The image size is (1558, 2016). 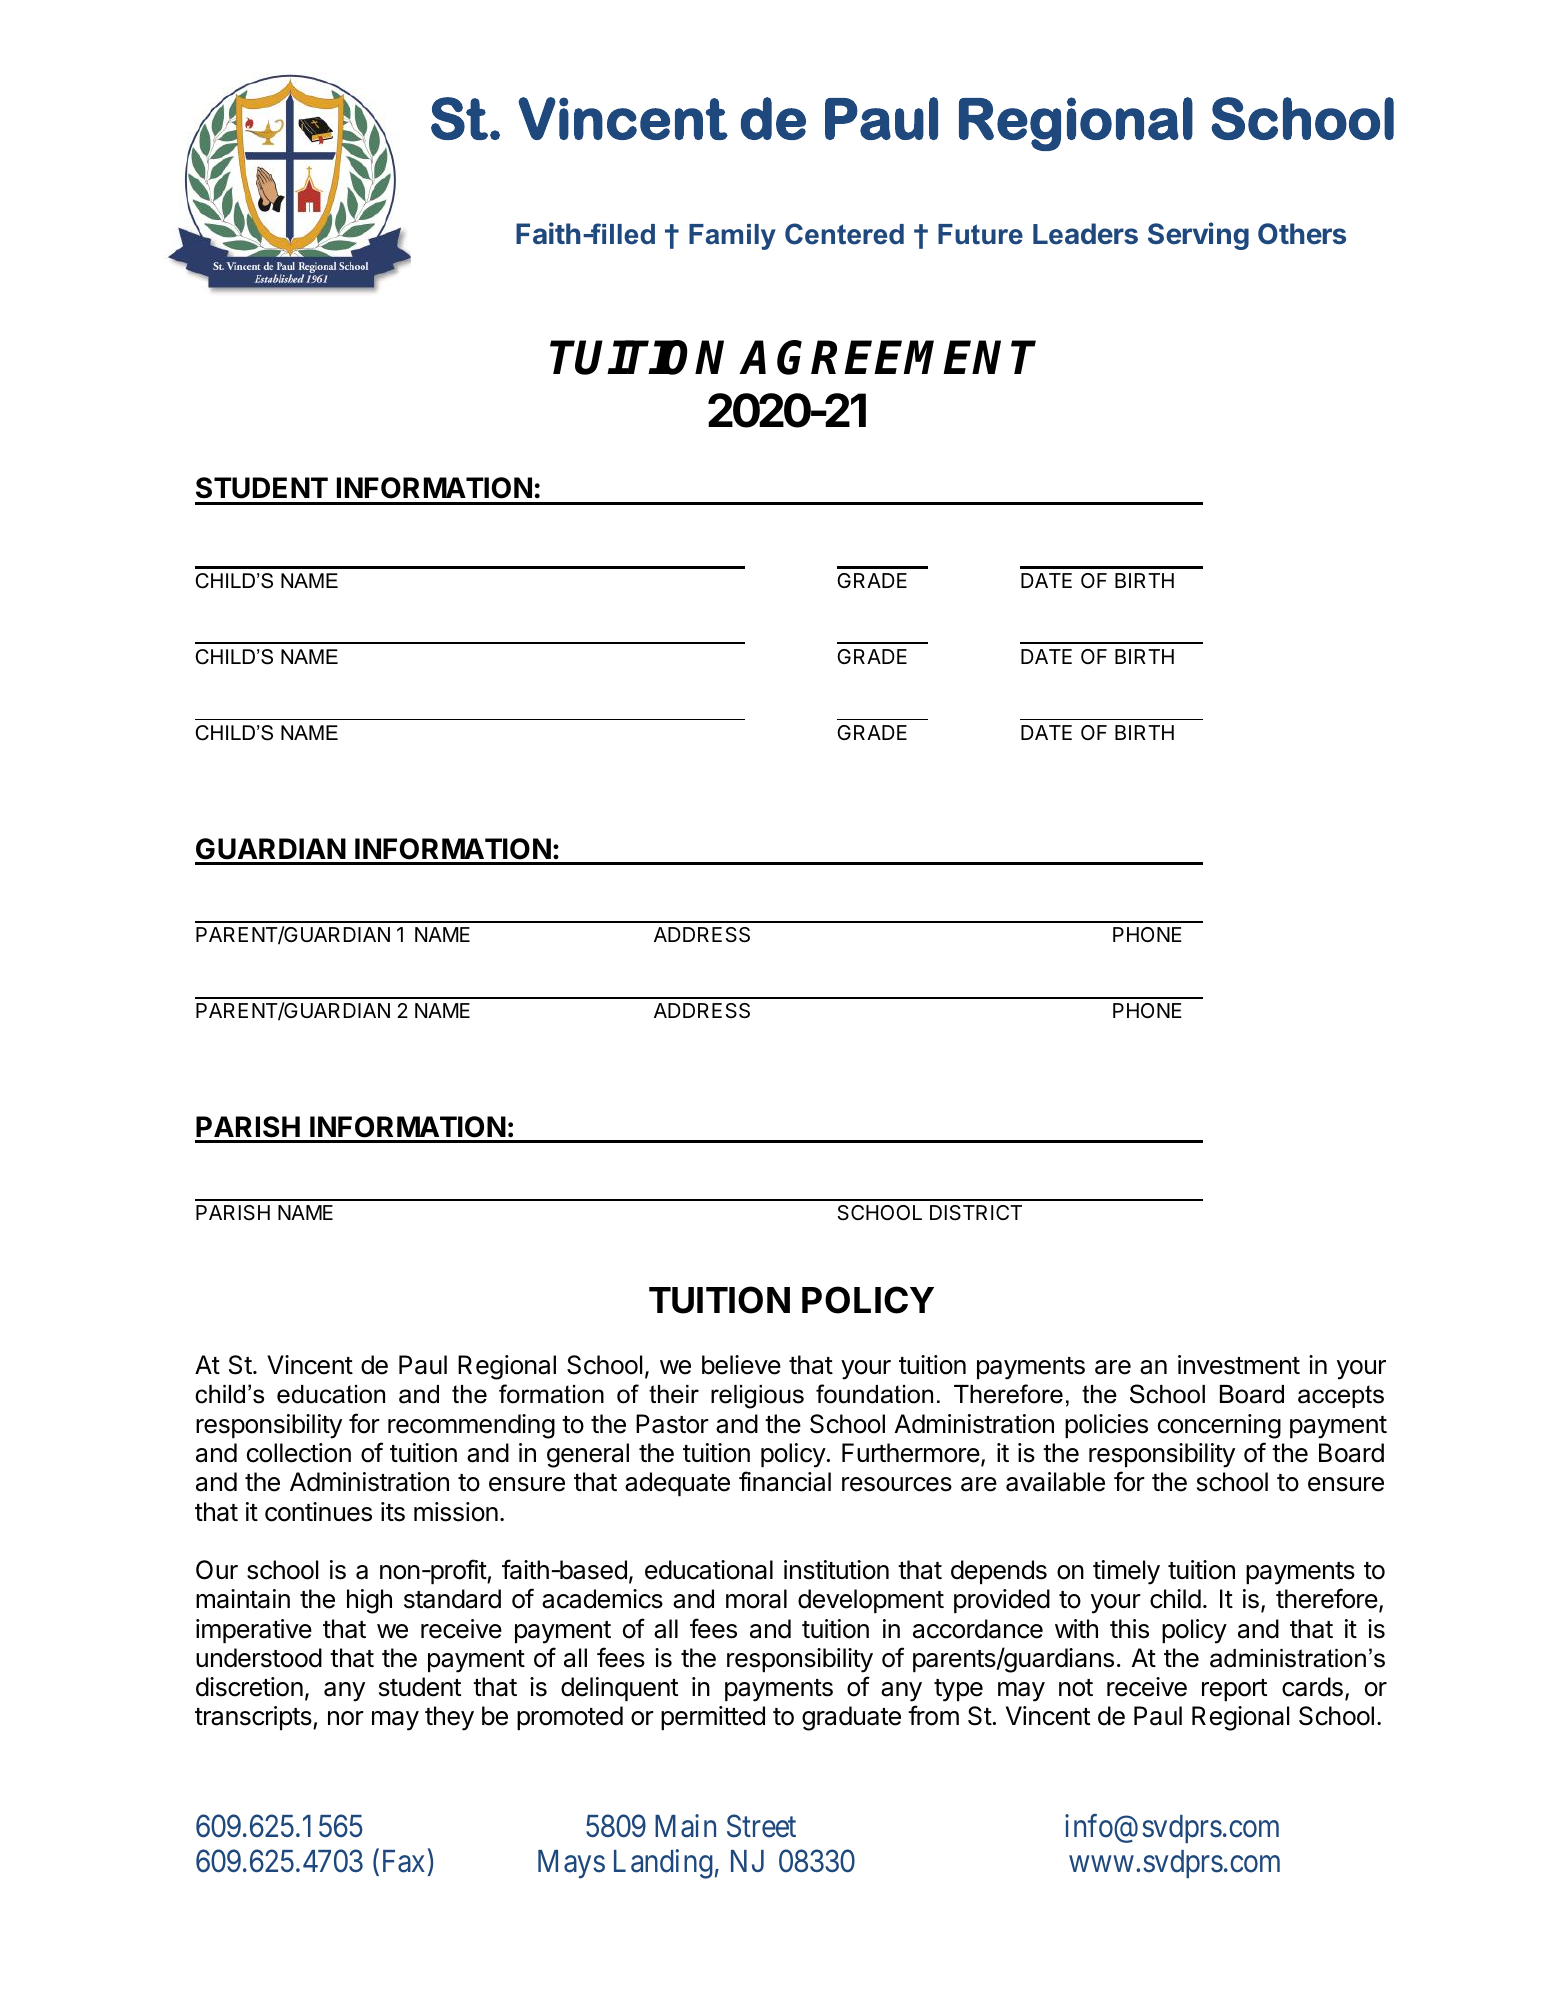 I want to click on investment, so click(x=1239, y=1365).
